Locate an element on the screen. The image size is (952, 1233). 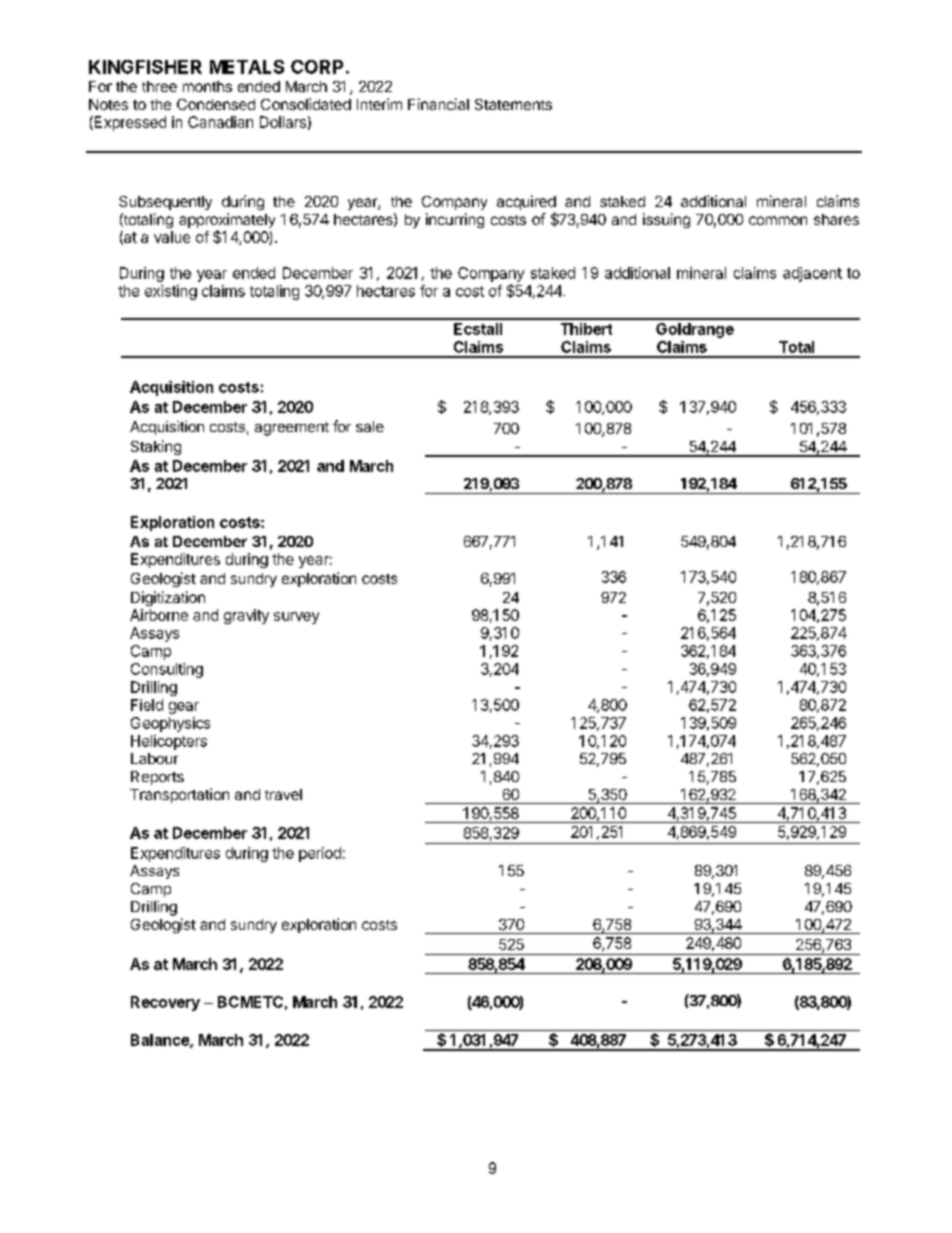
Digitization is located at coordinates (168, 598).
